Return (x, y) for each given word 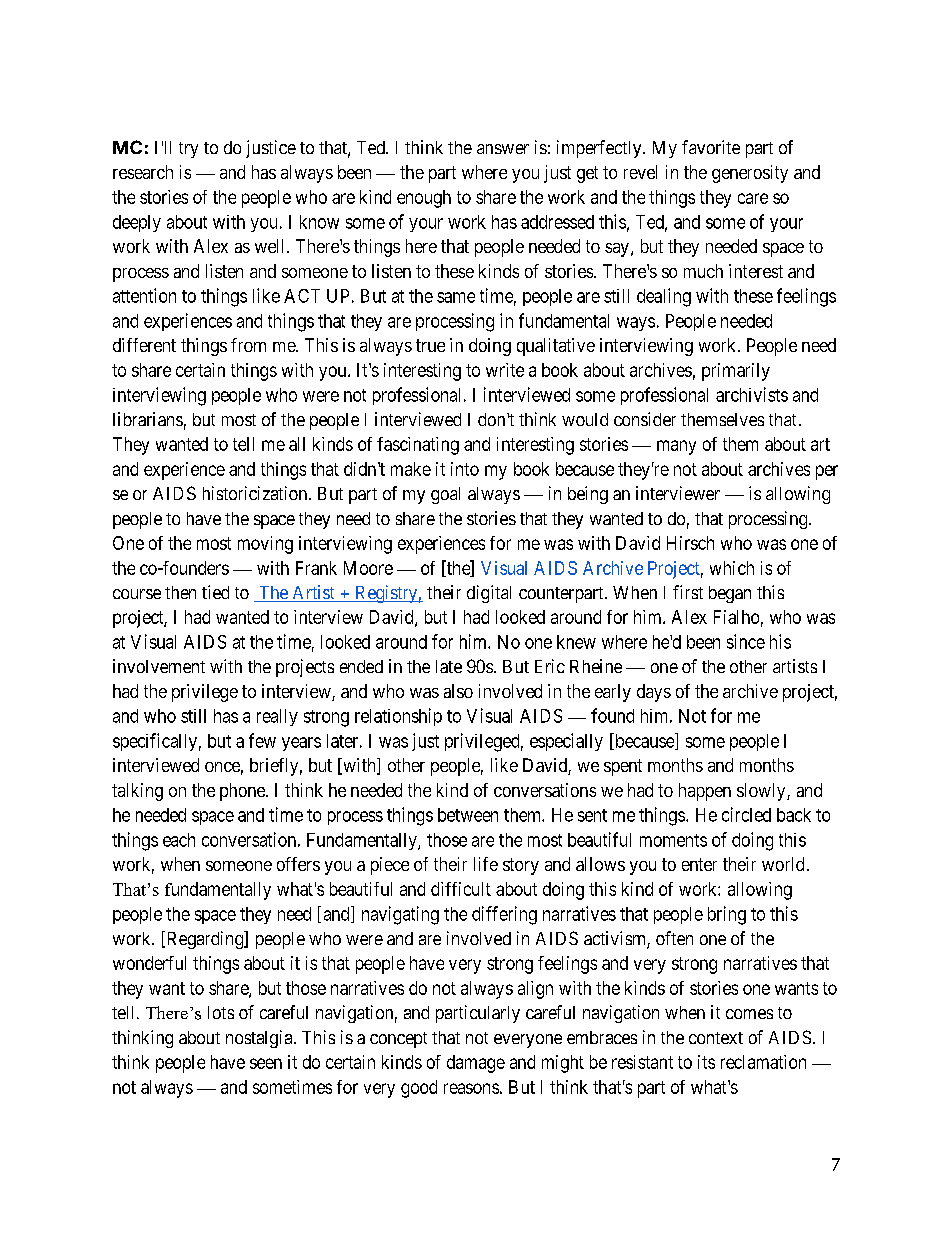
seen (266, 1063)
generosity (750, 174)
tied (215, 592)
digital (489, 594)
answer (503, 149)
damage (476, 1064)
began (730, 594)
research (143, 172)
